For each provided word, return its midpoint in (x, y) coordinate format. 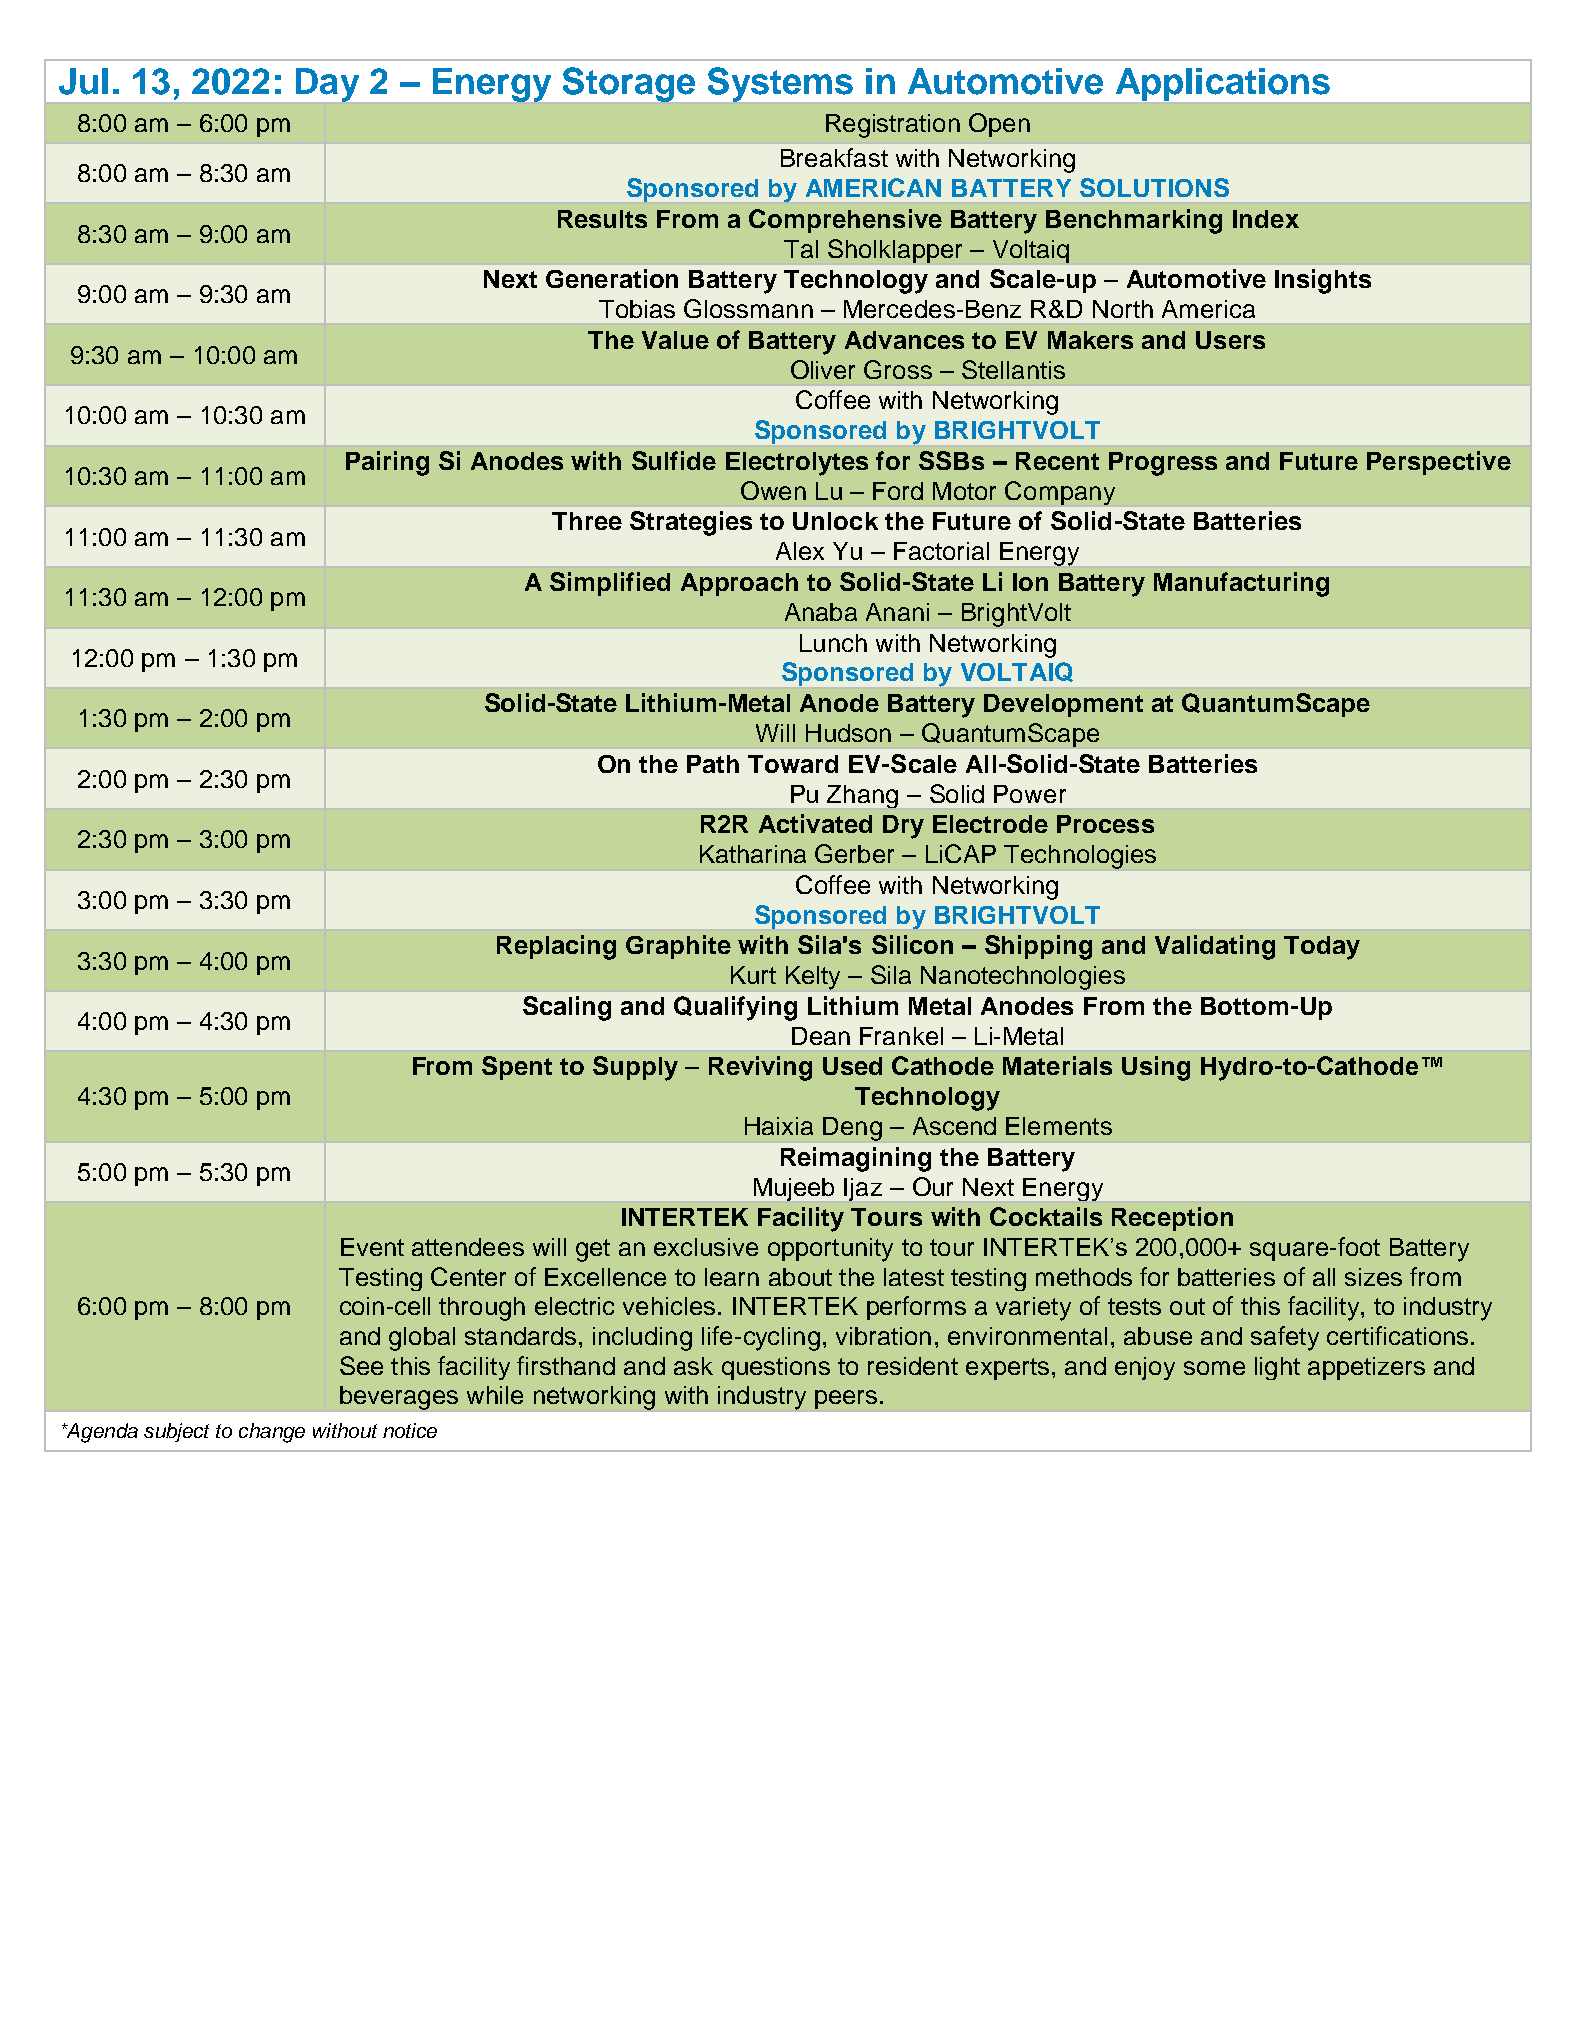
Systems (780, 84)
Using (1156, 1068)
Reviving (760, 1068)
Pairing (387, 463)
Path (713, 764)
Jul (83, 81)
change (272, 1433)
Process (1105, 824)
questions (776, 1368)
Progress (1163, 464)
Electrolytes (797, 464)
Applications (1223, 84)
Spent (517, 1068)
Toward (793, 764)
